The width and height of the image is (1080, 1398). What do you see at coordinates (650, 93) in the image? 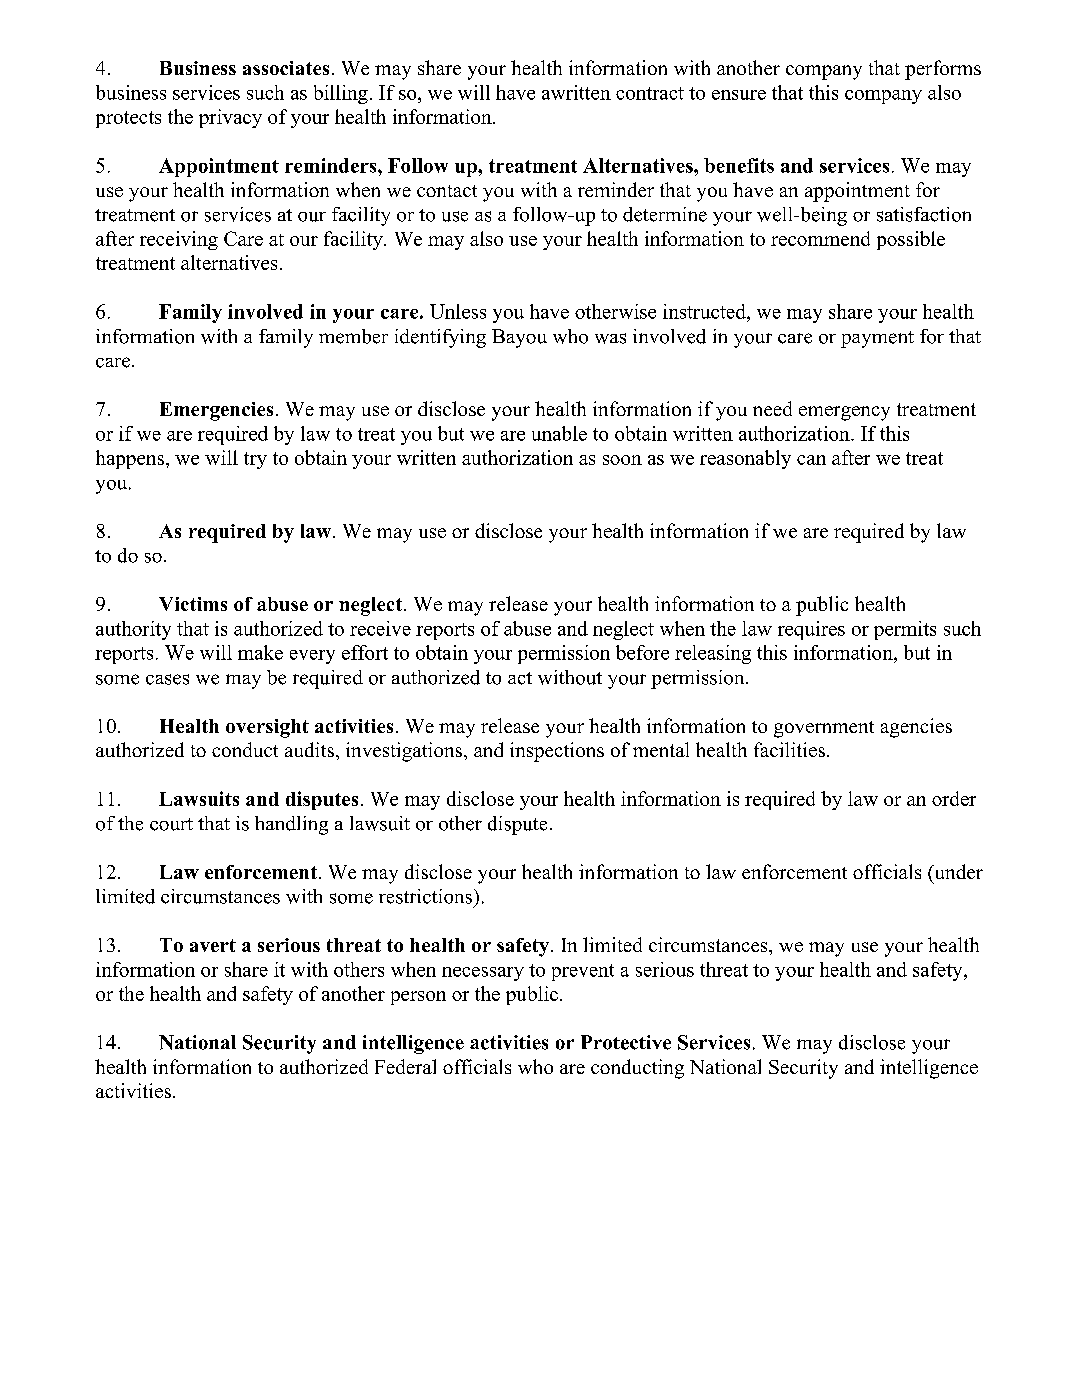
I see `contract` at bounding box center [650, 93].
